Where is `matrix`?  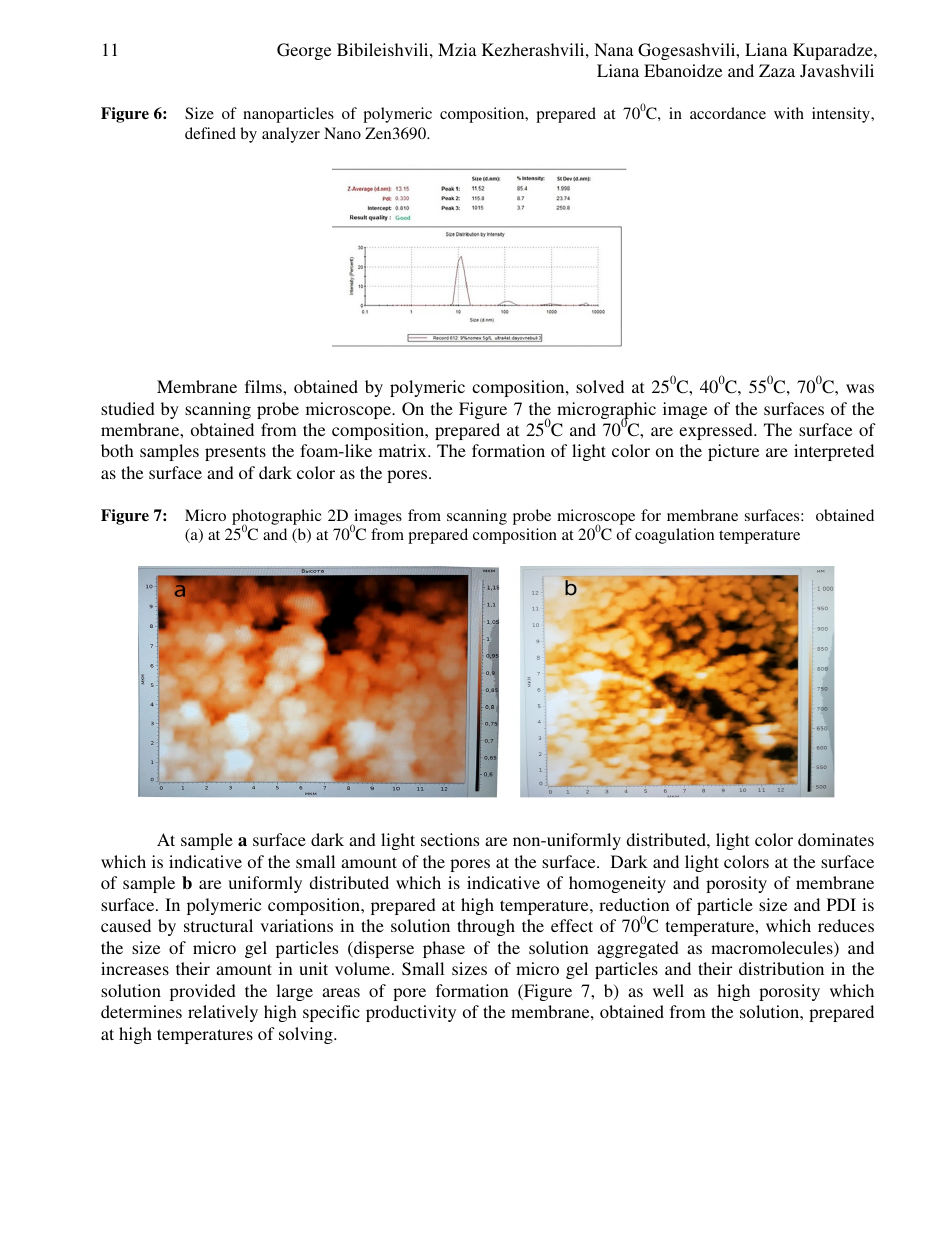
matrix is located at coordinates (404, 450).
